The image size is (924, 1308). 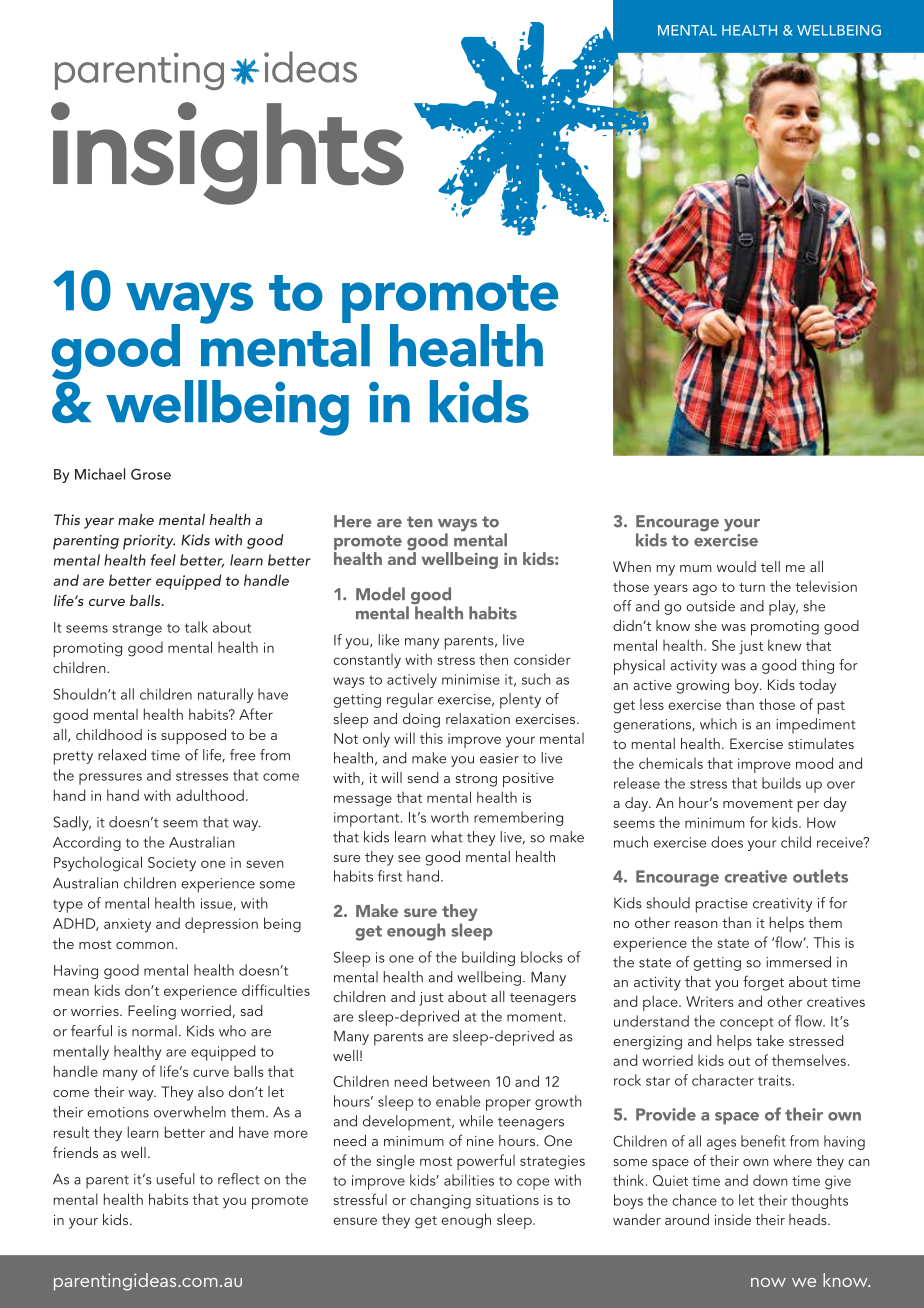 I want to click on naturally, so click(x=225, y=695).
